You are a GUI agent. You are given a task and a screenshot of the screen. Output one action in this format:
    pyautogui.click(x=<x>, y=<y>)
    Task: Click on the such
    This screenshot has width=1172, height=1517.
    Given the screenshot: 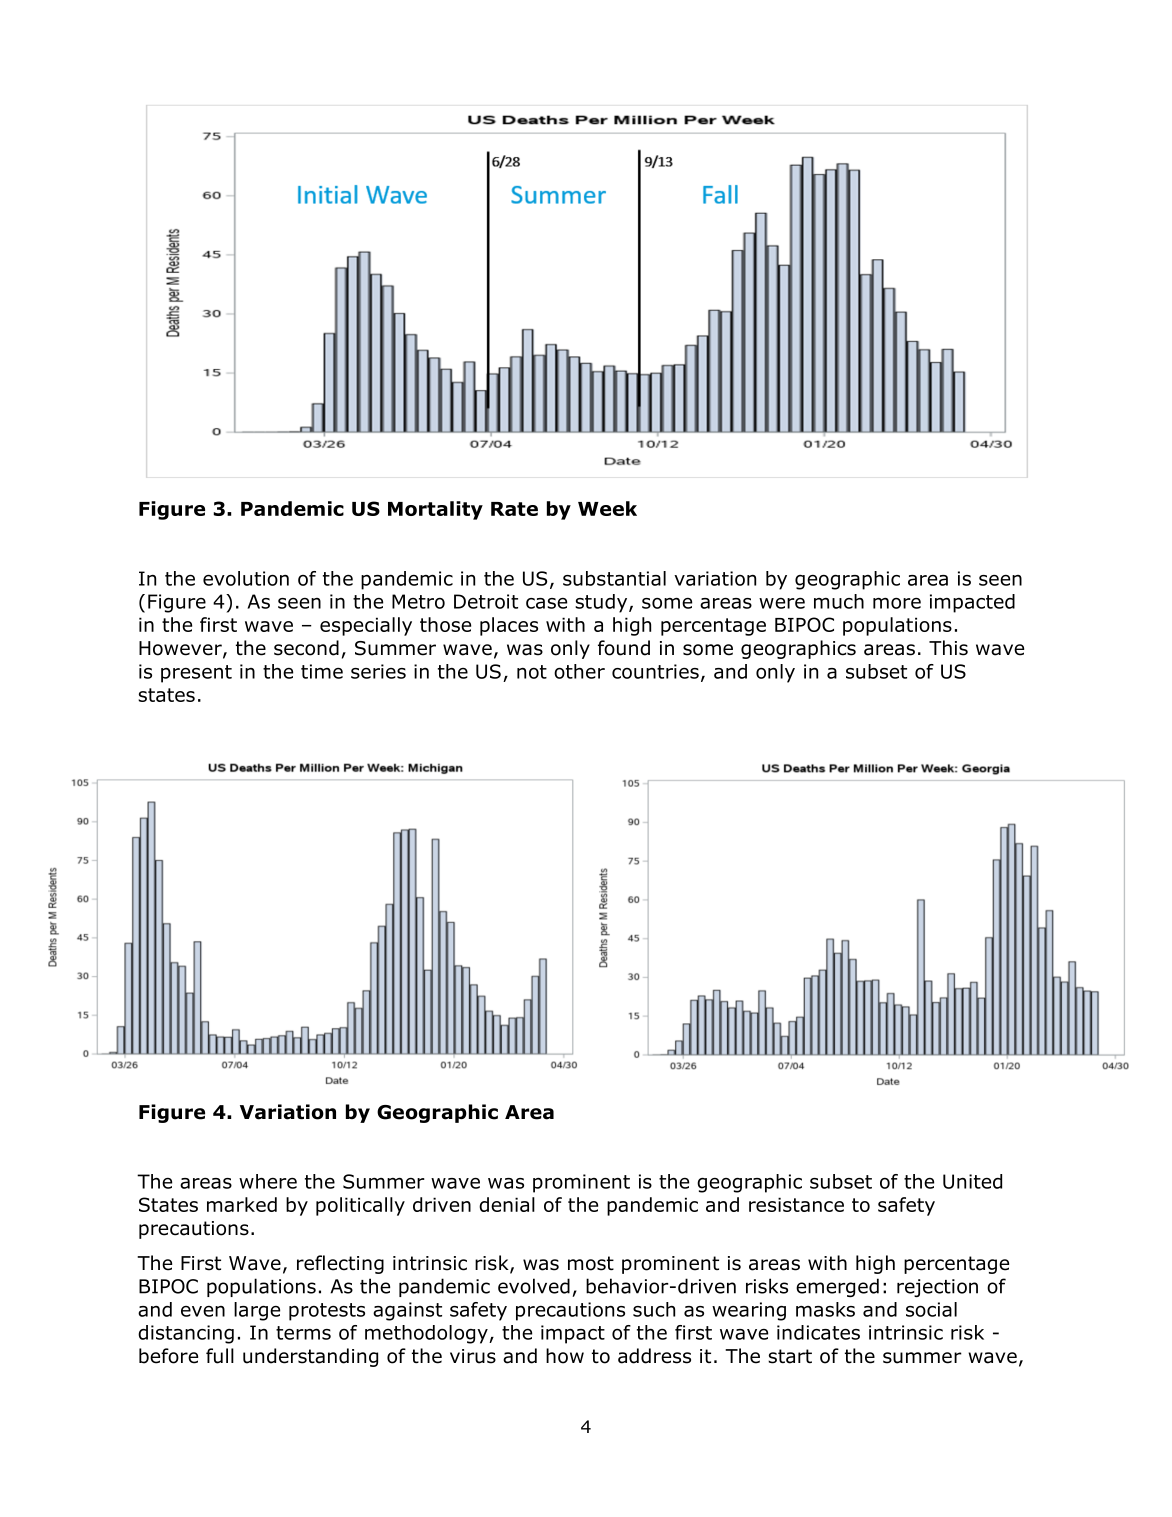 What is the action you would take?
    pyautogui.click(x=654, y=1309)
